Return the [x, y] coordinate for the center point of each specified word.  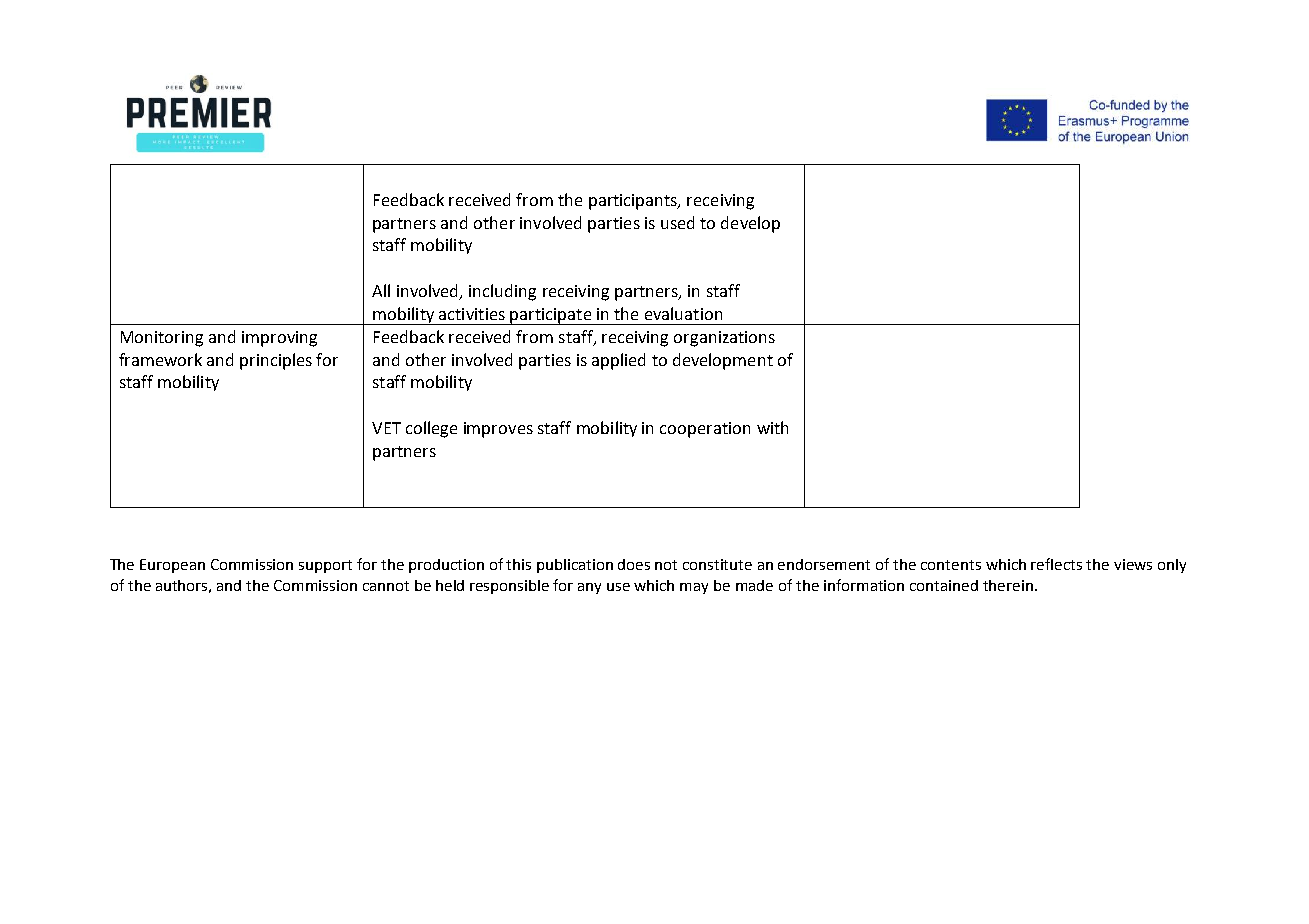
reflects [1056, 564]
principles [276, 361]
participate [551, 316]
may [694, 588]
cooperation [705, 430]
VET [386, 428]
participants [634, 202]
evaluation [683, 313]
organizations [724, 339]
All [381, 290]
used [677, 222]
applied [618, 361]
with [772, 427]
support [325, 566]
